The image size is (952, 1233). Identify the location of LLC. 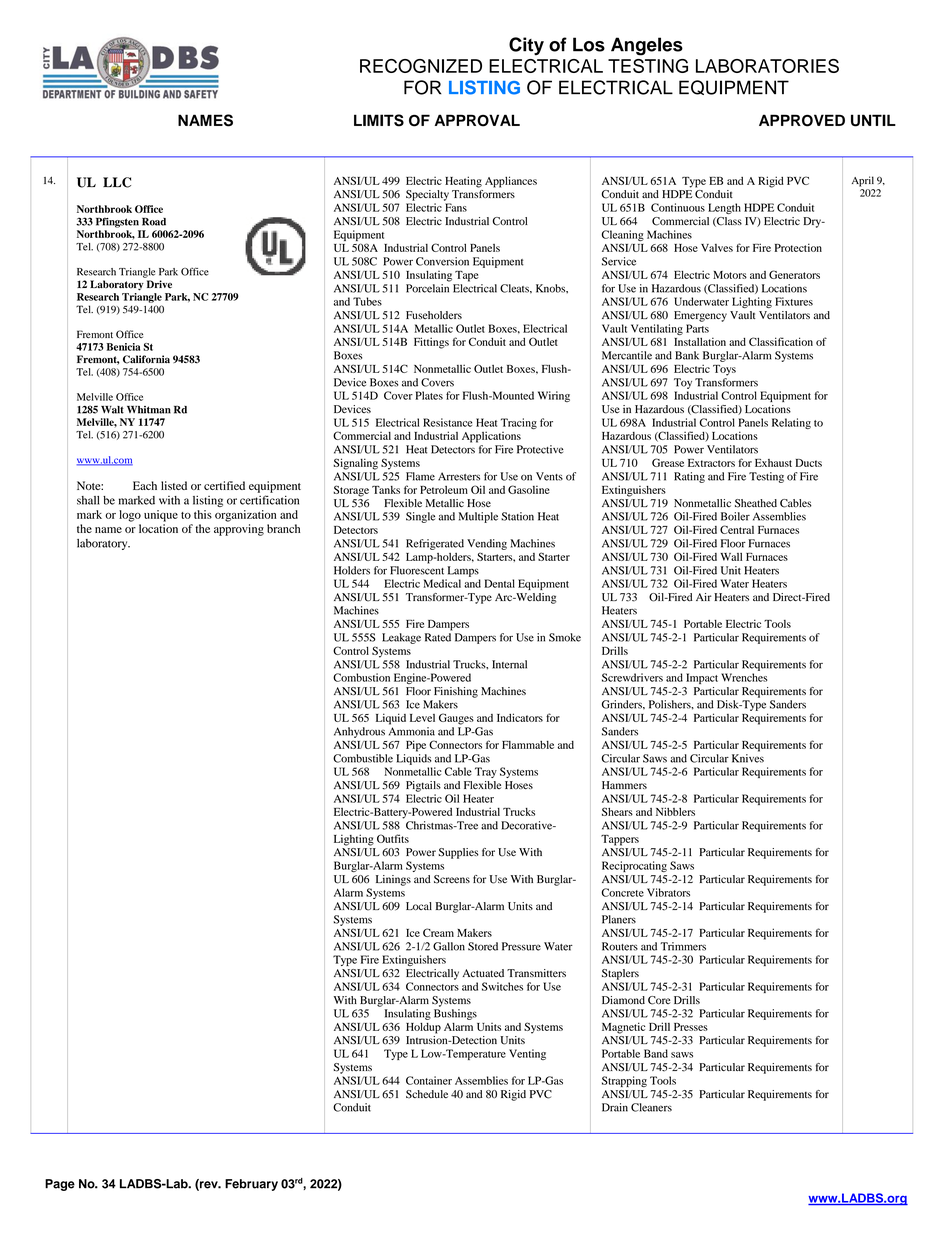
(117, 182).
